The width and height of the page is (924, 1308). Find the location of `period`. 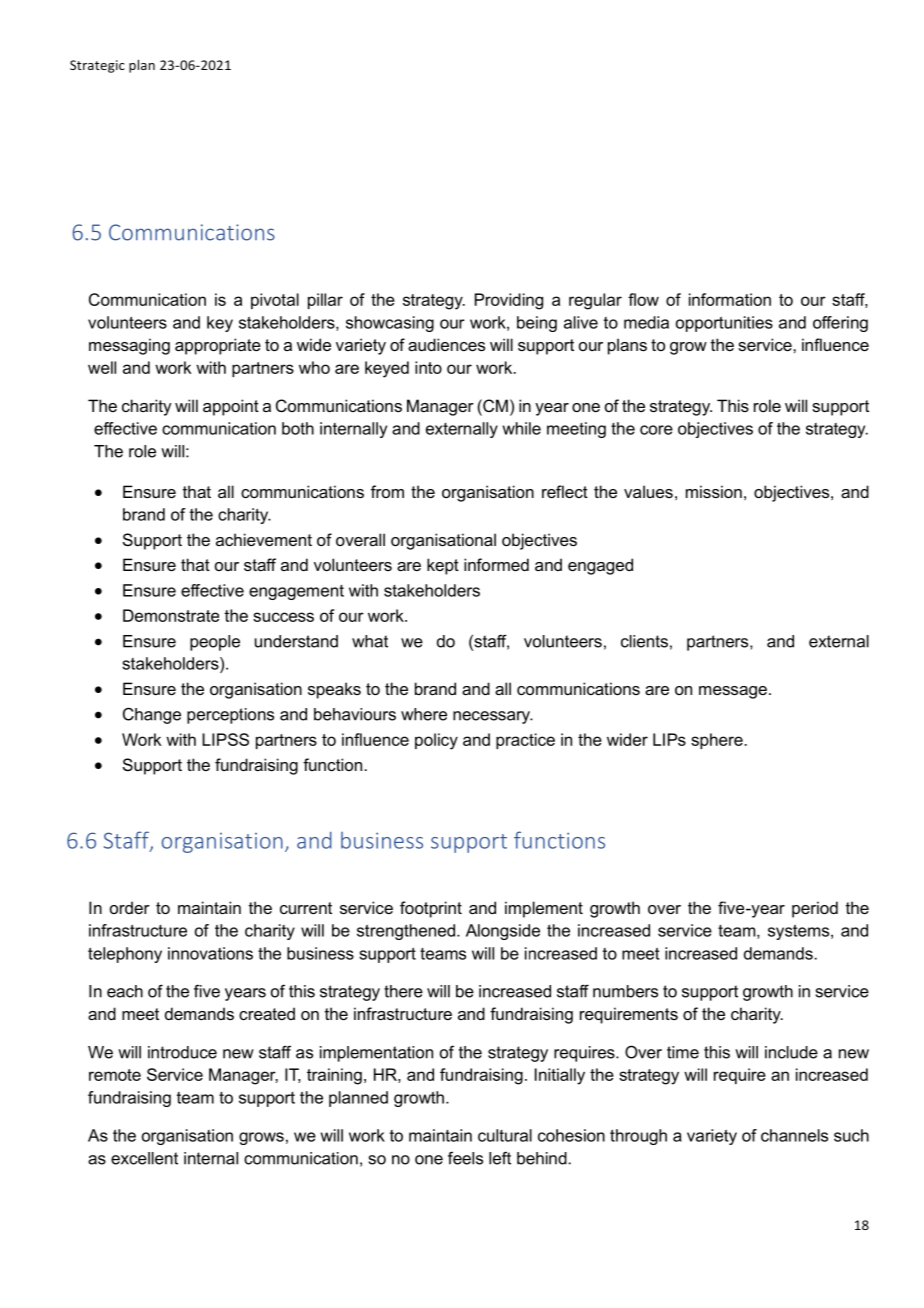

period is located at coordinates (815, 909).
